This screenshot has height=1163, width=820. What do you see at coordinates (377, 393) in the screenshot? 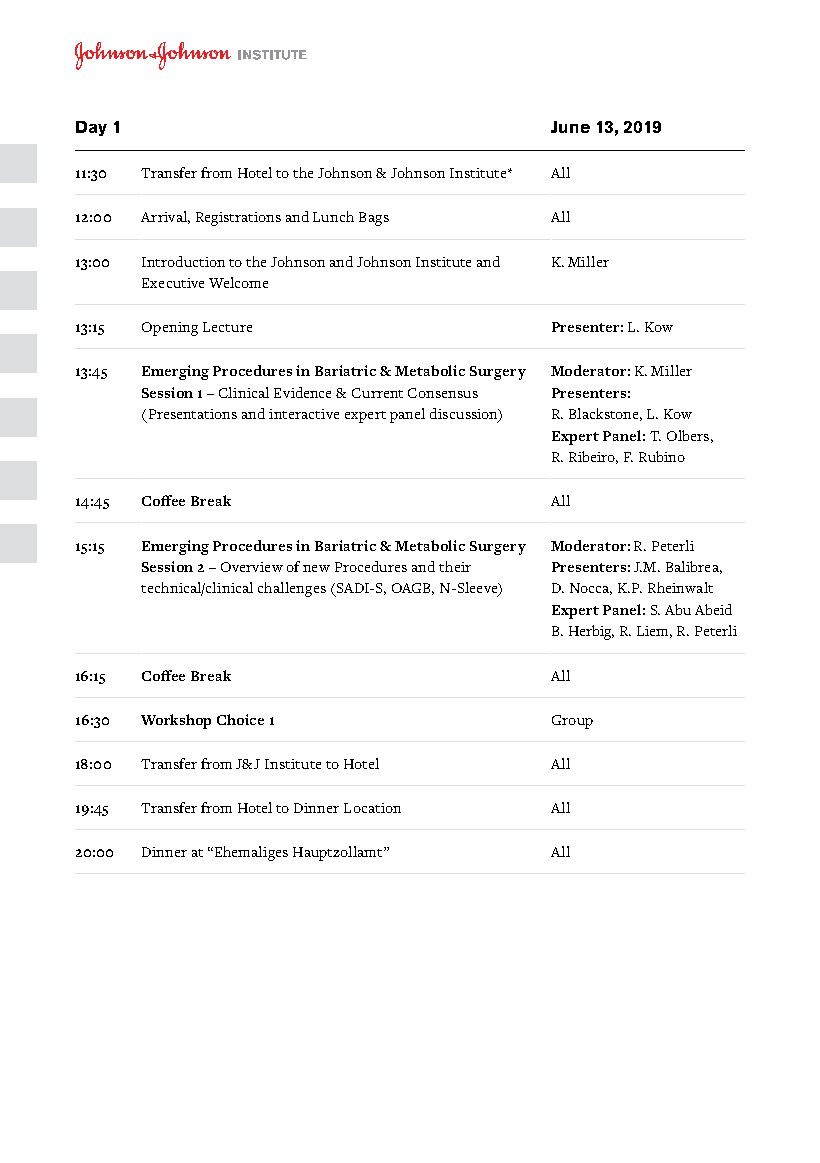
I see `Current` at bounding box center [377, 393].
